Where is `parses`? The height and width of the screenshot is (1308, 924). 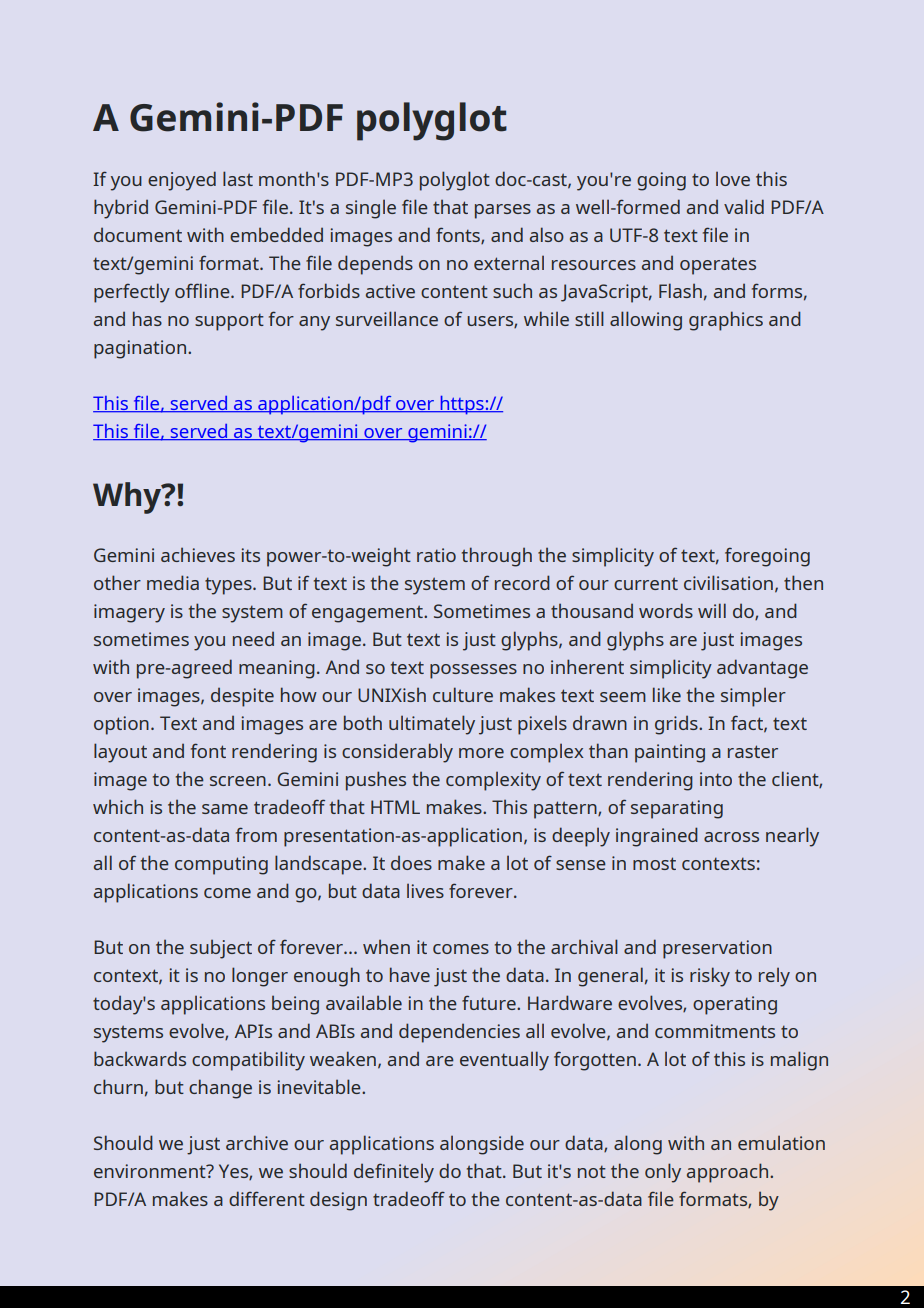 parses is located at coordinates (503, 211).
